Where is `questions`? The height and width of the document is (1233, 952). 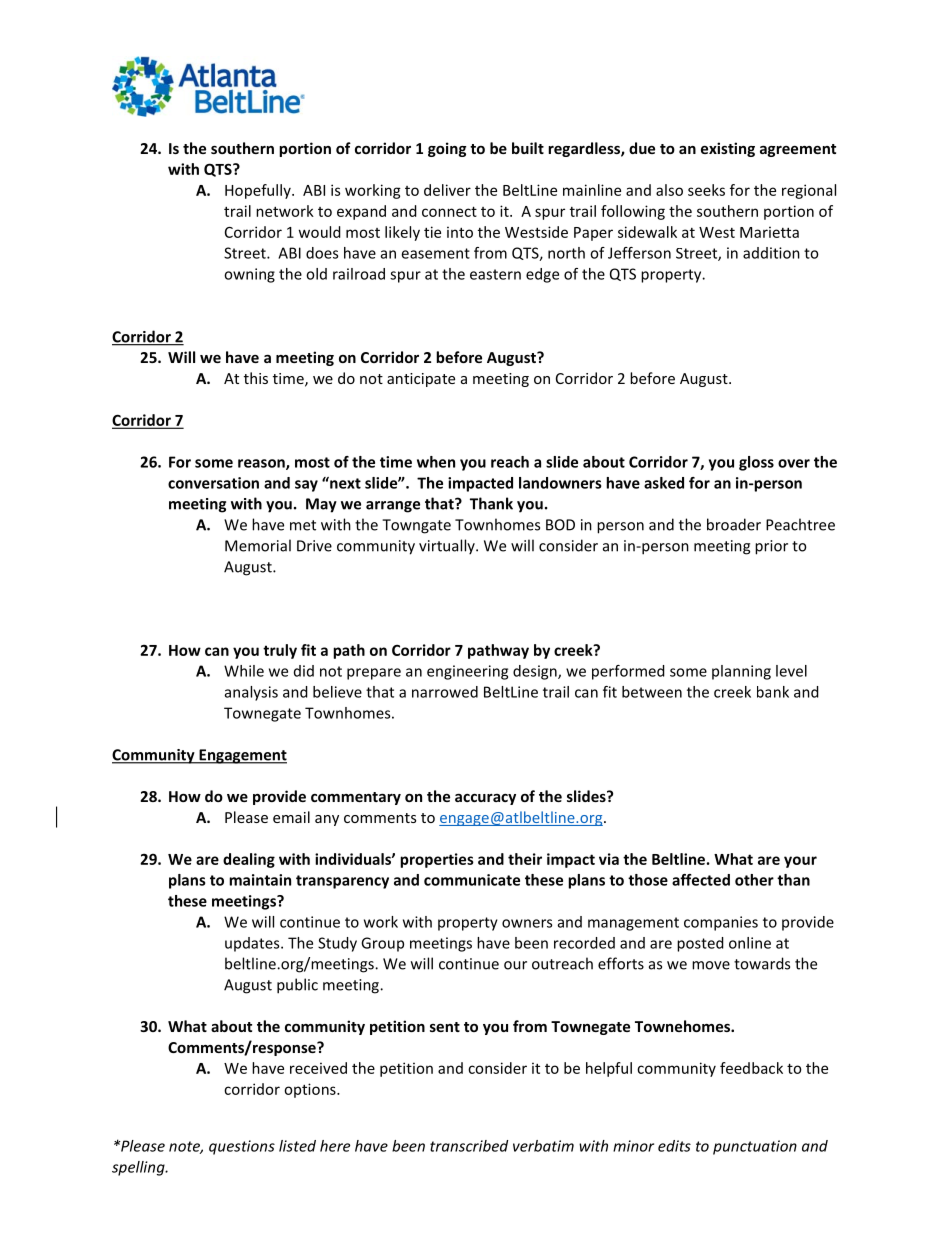
questions is located at coordinates (242, 1147).
